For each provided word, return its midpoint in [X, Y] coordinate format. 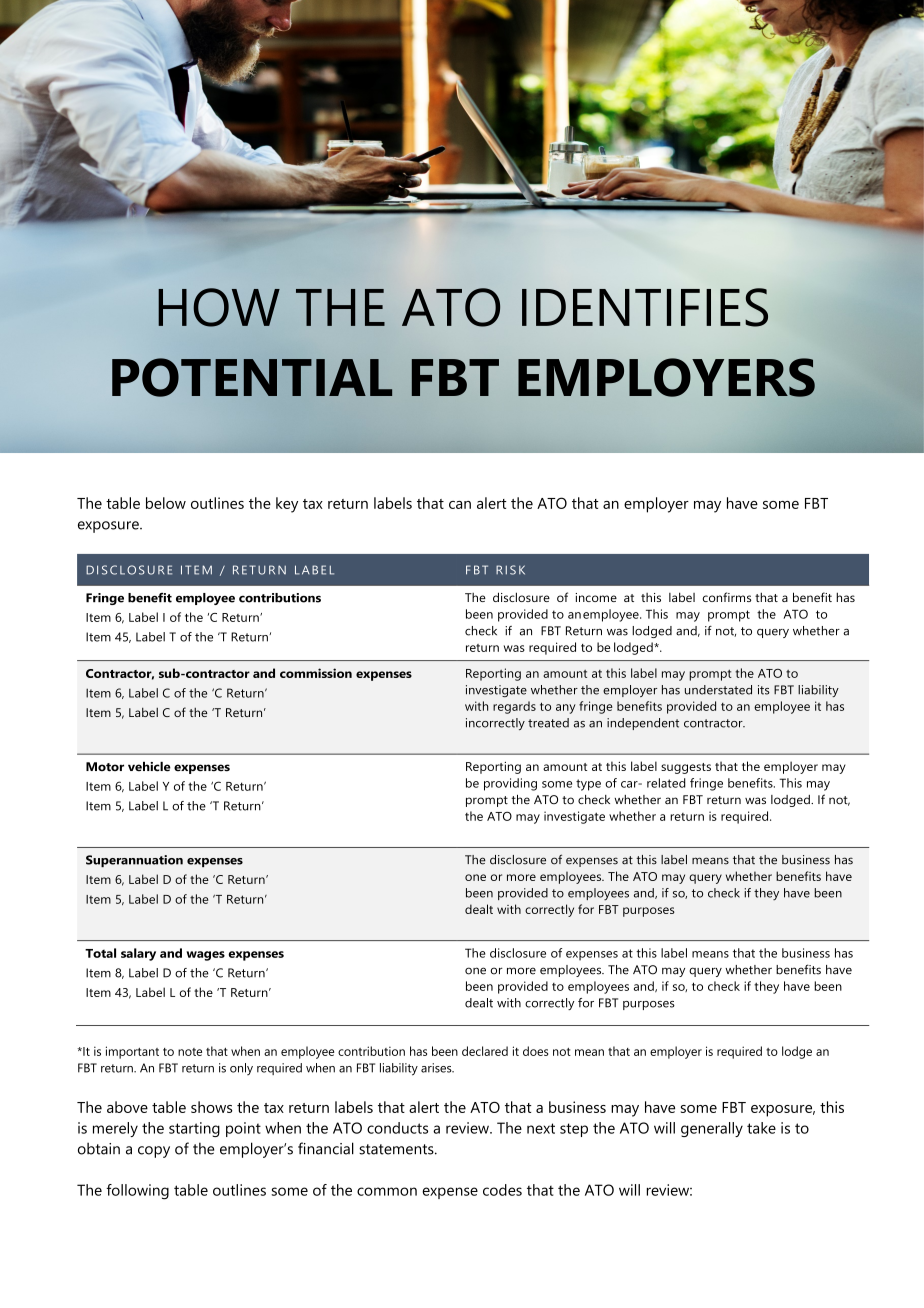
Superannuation [134, 861]
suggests [686, 768]
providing [510, 784]
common [387, 1191]
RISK [510, 570]
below [166, 503]
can [460, 505]
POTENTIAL [252, 377]
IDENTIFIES [645, 307]
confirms [727, 597]
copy [154, 1152]
